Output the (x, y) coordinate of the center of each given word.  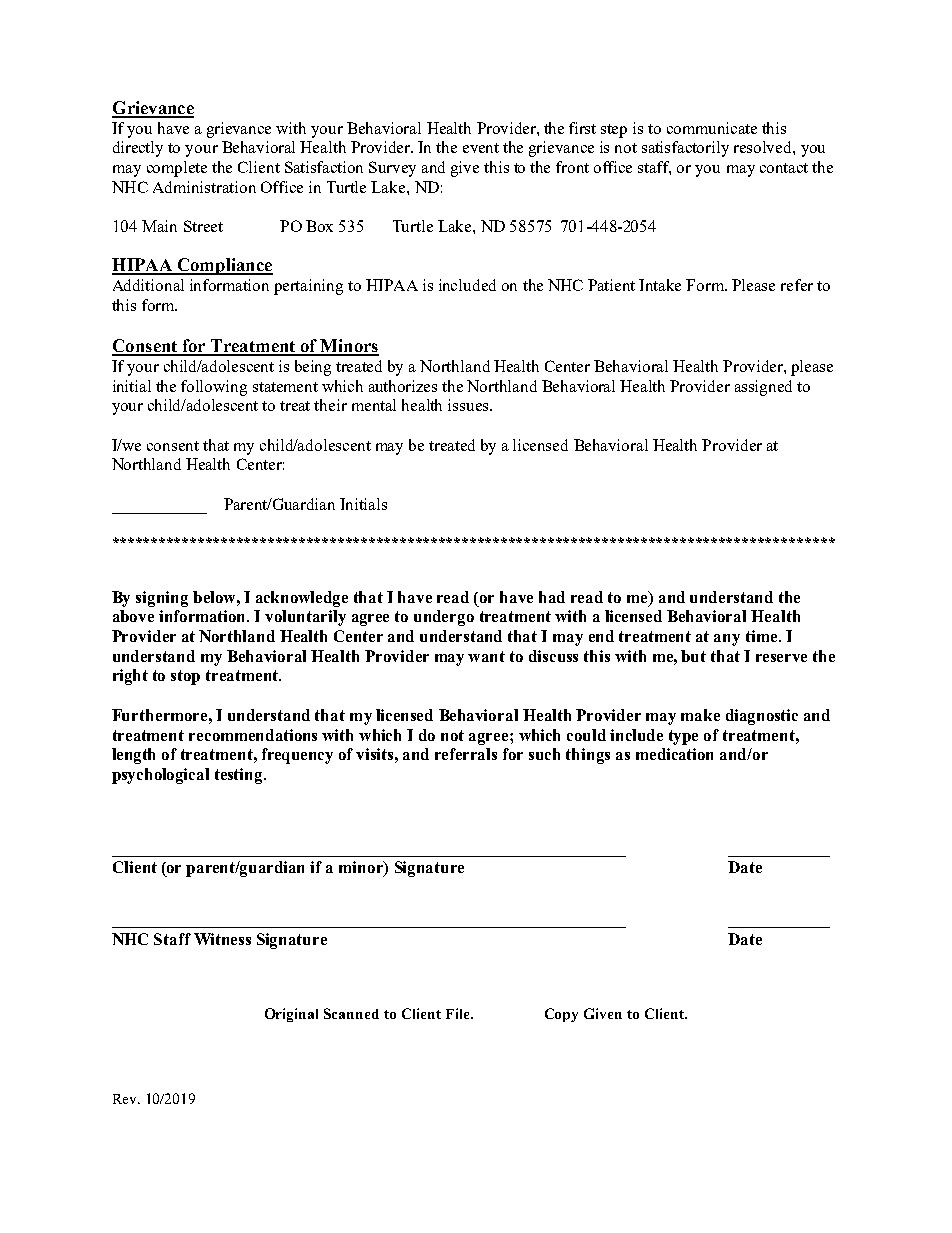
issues (469, 405)
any (727, 640)
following (214, 388)
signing (162, 599)
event (481, 148)
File (459, 1013)
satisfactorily (685, 149)
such (544, 754)
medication (674, 754)
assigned (763, 388)
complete (177, 169)
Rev (126, 1099)
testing (240, 776)
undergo (444, 618)
